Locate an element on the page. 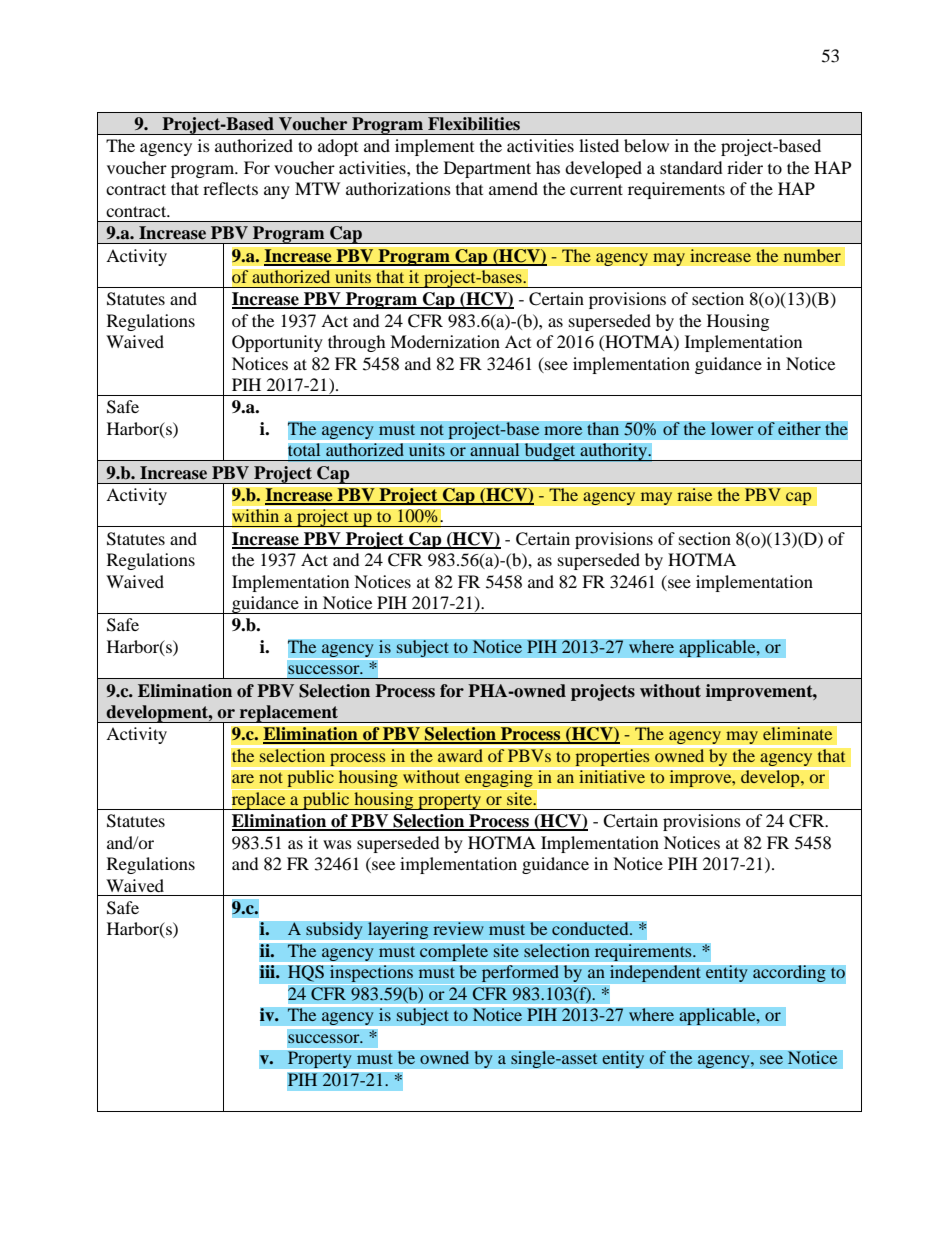 This image has height=1233, width=952. rider is located at coordinates (745, 167).
